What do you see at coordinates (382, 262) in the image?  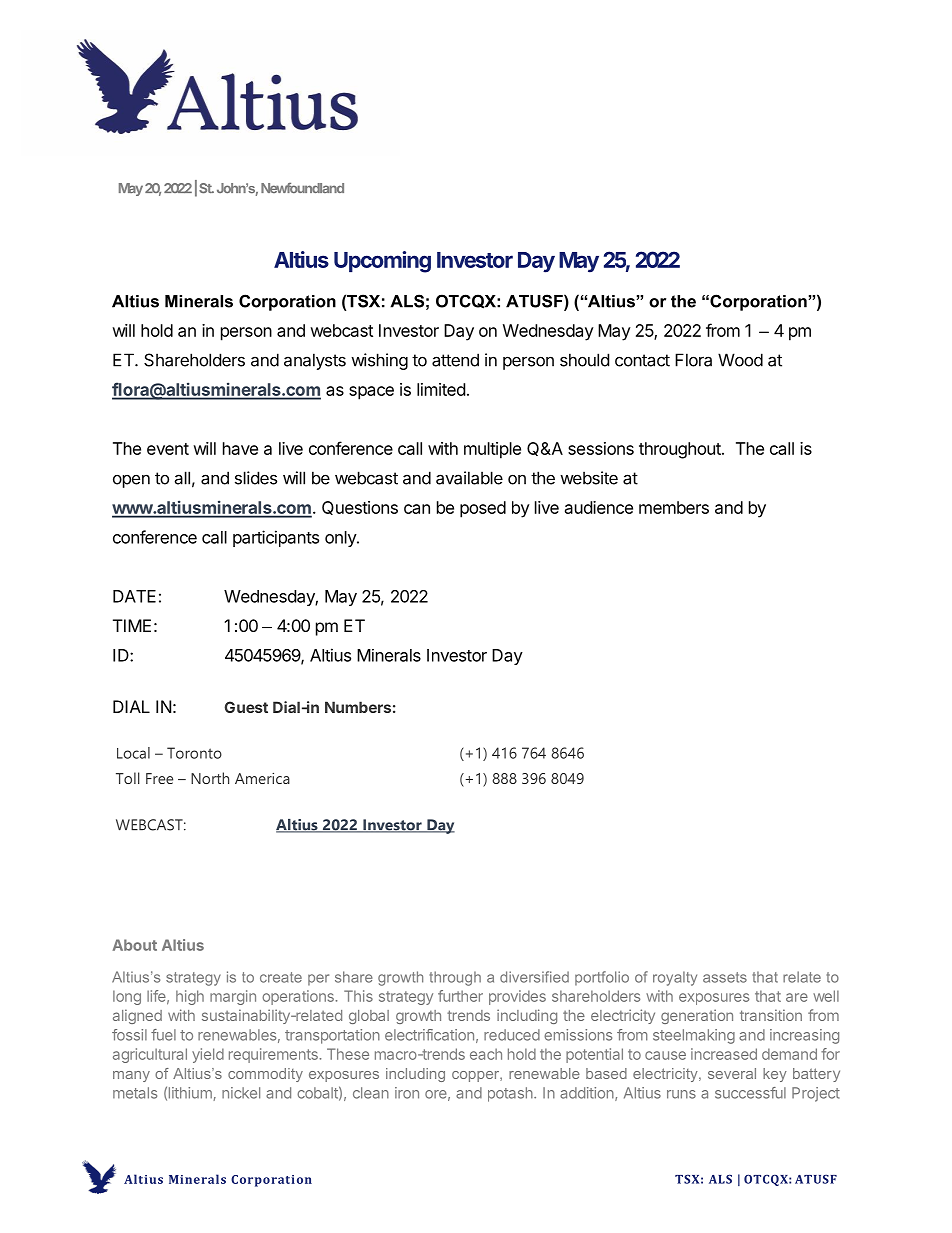 I see `Upcoming` at bounding box center [382, 262].
